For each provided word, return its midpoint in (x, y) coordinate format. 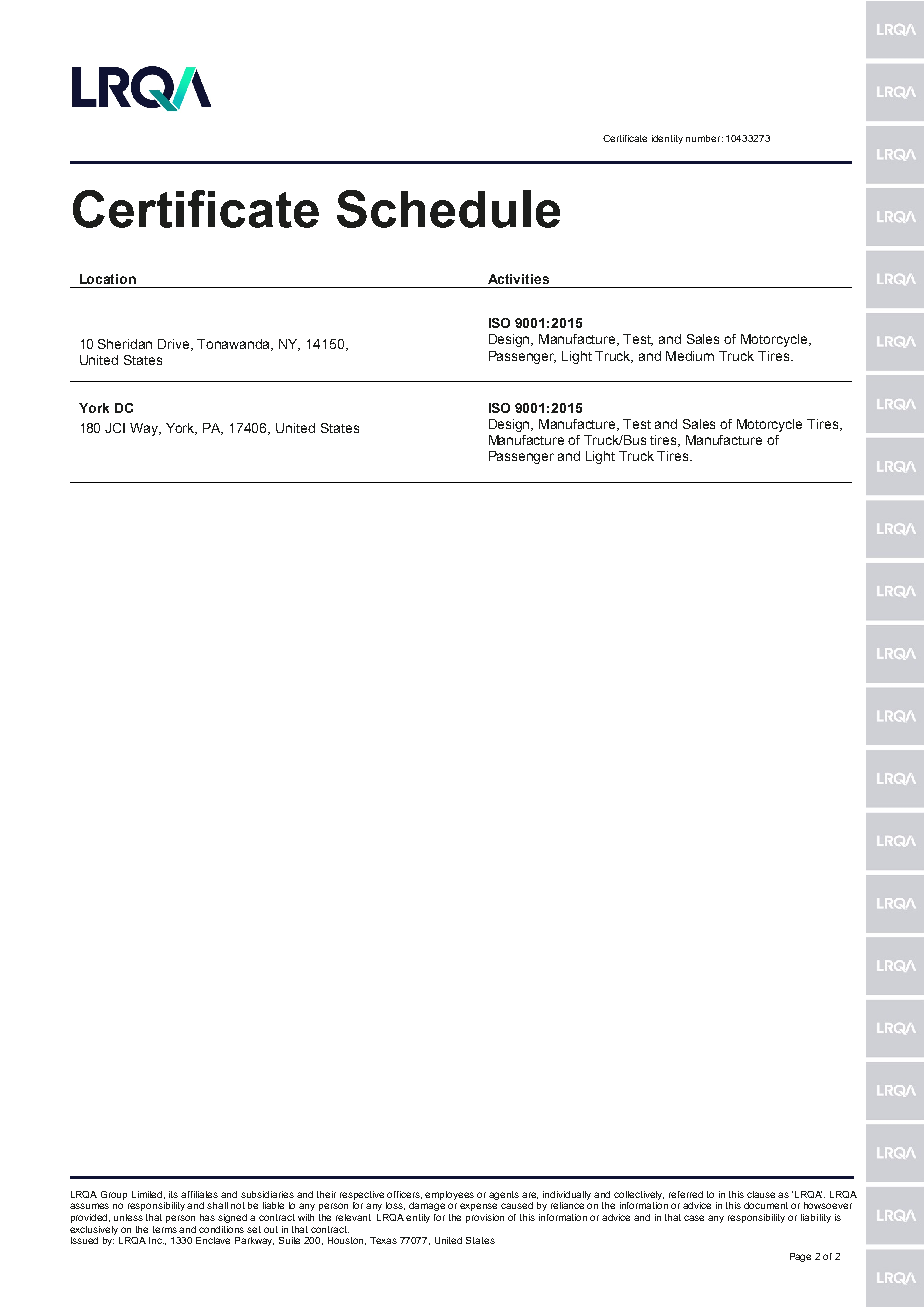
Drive (175, 345)
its (173, 1194)
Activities (518, 279)
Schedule (448, 209)
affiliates (199, 1194)
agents (504, 1195)
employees (449, 1195)
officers (404, 1195)
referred (686, 1194)
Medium (690, 356)
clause (763, 1194)
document (766, 1205)
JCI (115, 428)
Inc (156, 1240)
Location (108, 279)
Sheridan (125, 344)
